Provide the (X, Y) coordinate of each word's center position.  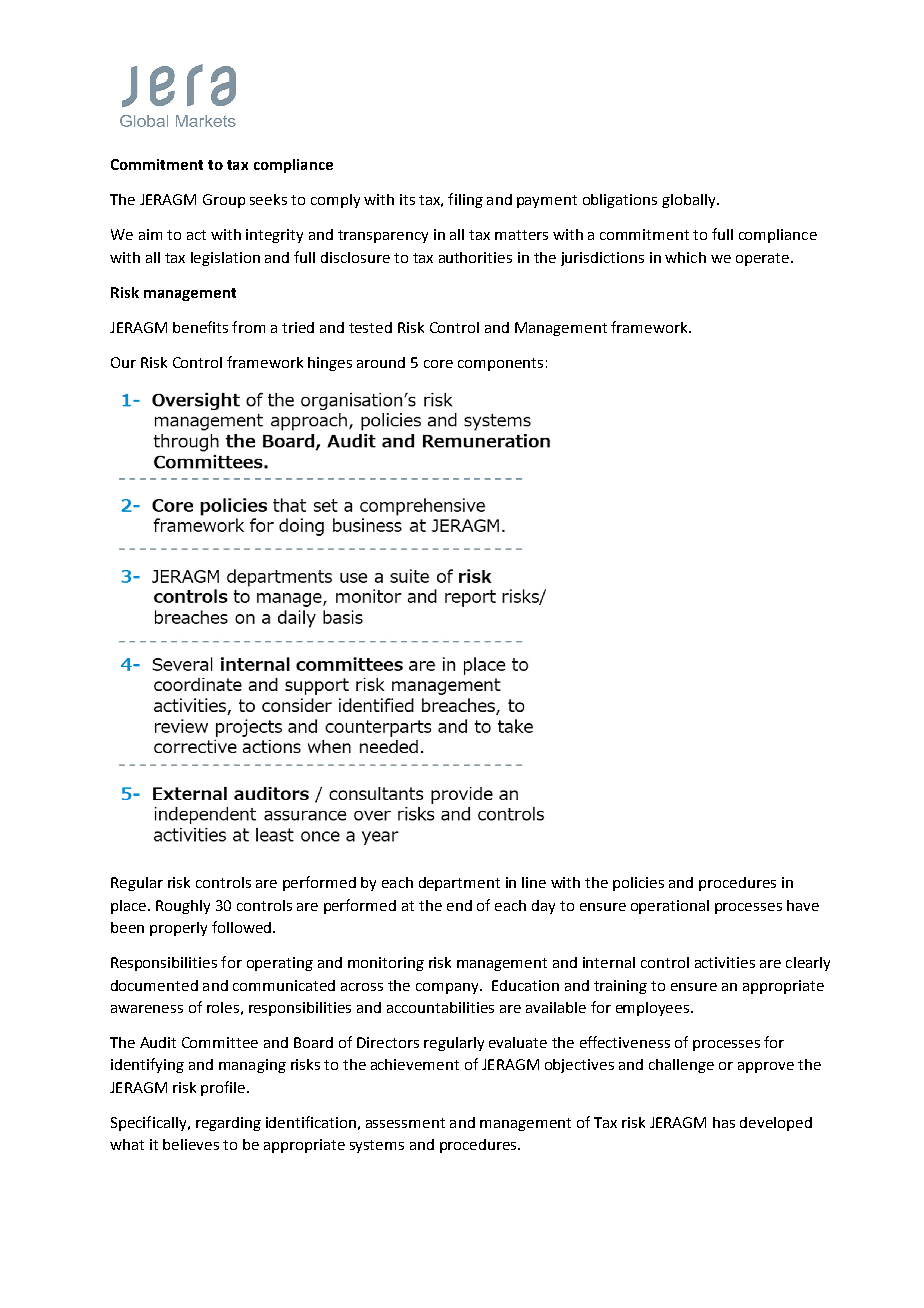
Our (123, 362)
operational (670, 907)
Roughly (183, 907)
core (438, 364)
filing (465, 200)
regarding (228, 1124)
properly (178, 929)
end (459, 905)
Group (224, 201)
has (724, 1122)
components (500, 364)
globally (690, 201)
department (459, 884)
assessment (405, 1123)
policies (638, 884)
